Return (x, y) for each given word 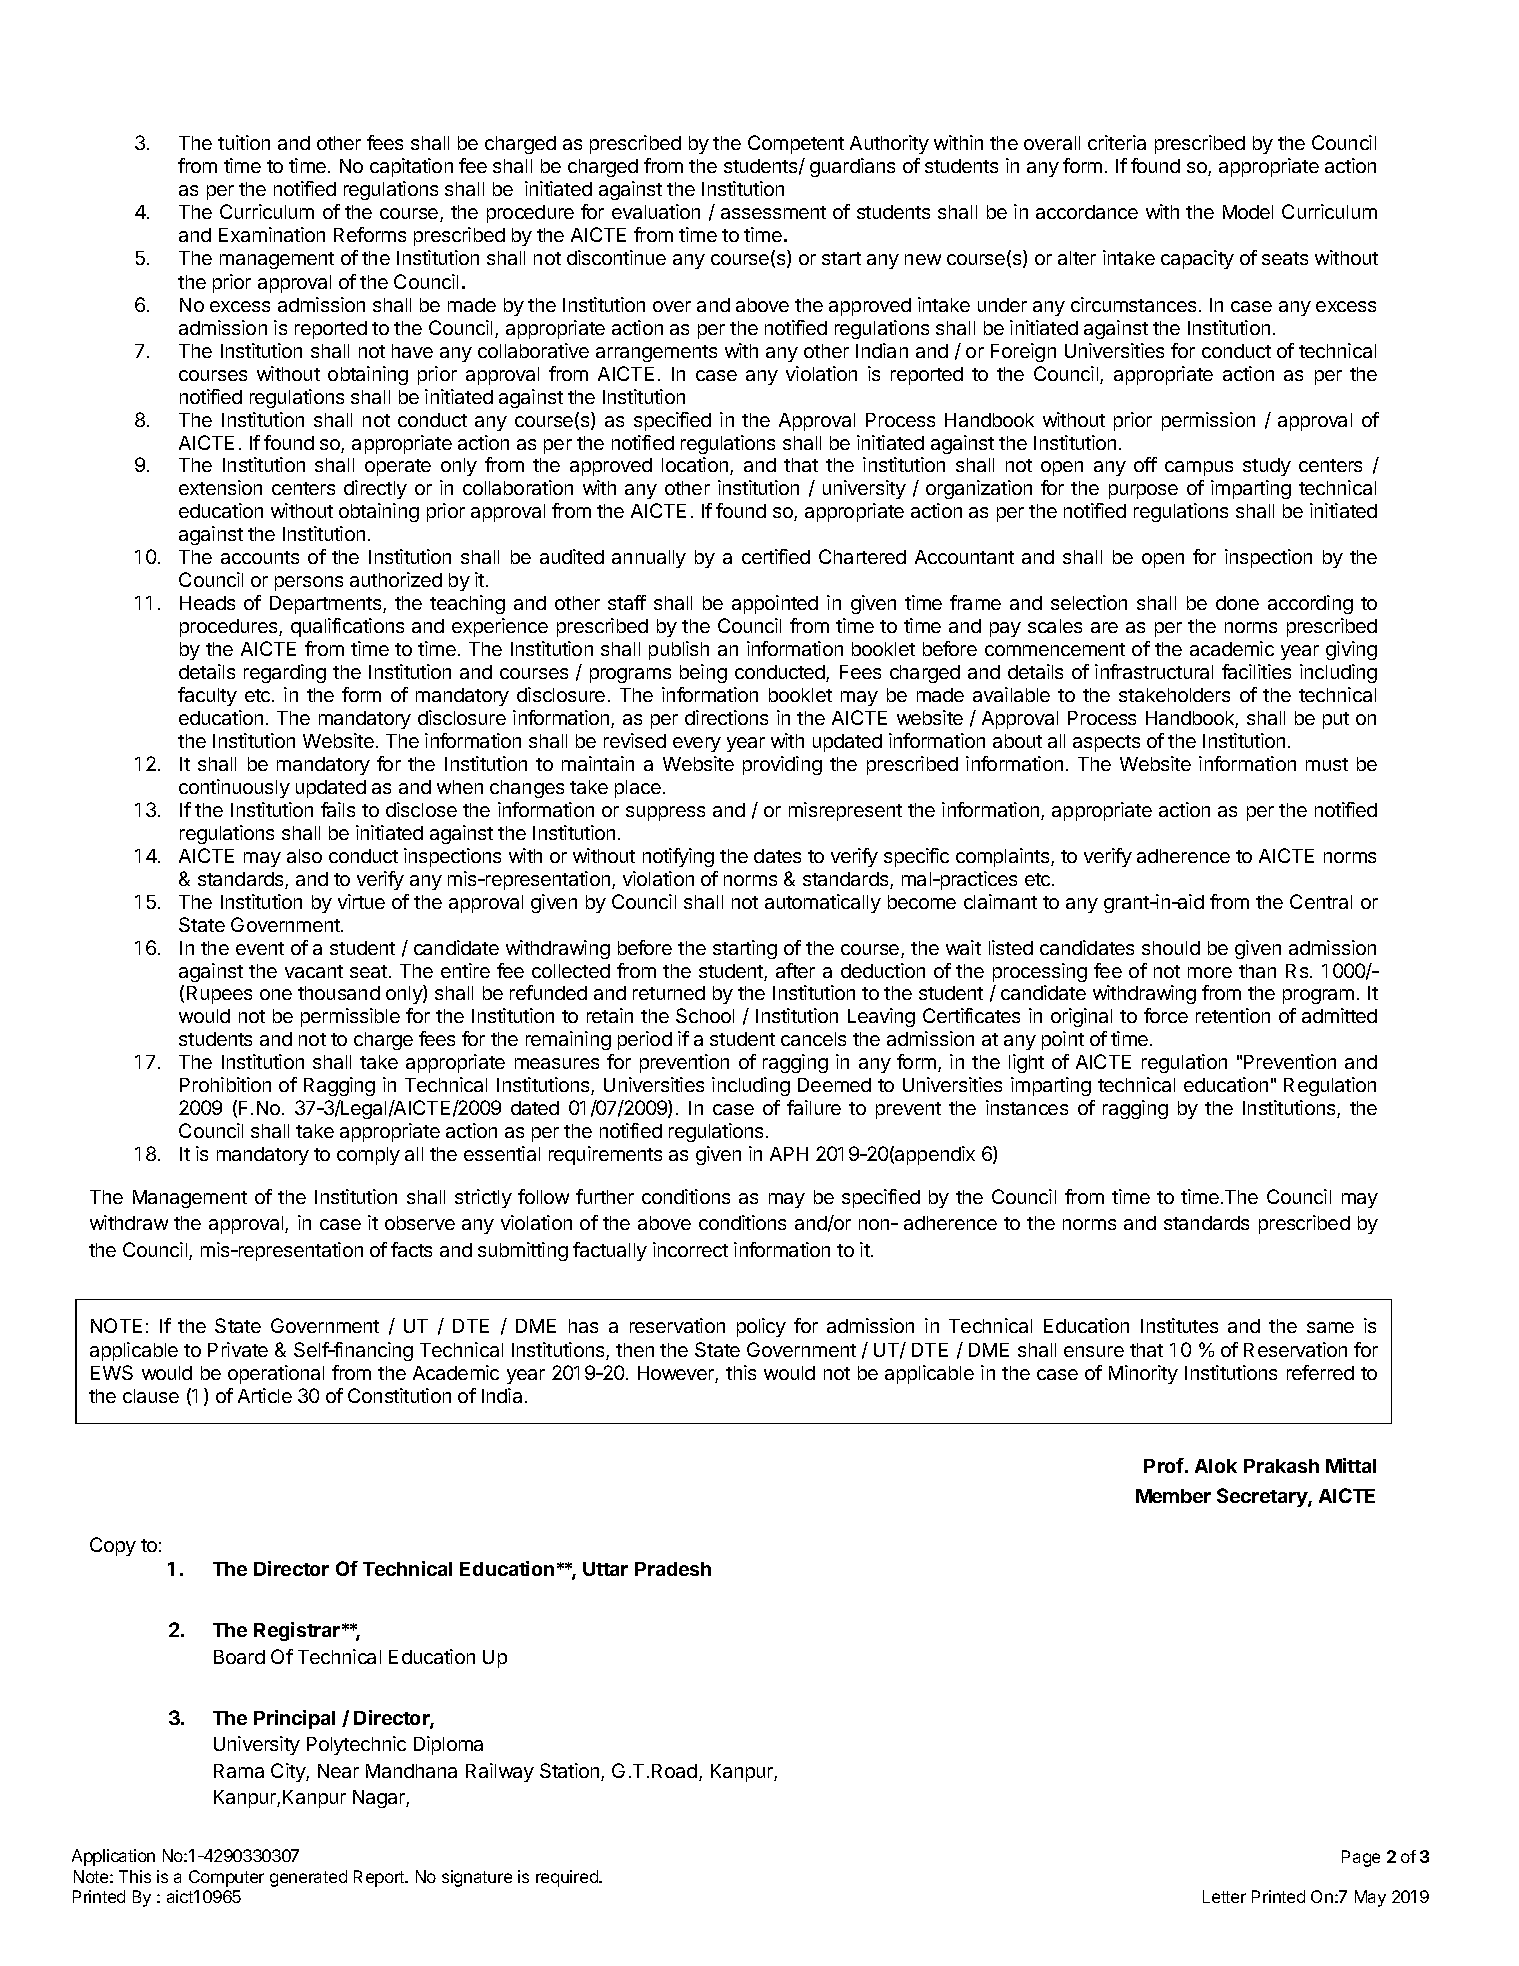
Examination (272, 234)
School (705, 1015)
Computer (226, 1878)
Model (1248, 212)
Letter (1224, 1896)
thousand (339, 993)
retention (1233, 1015)
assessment (773, 212)
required (568, 1878)
